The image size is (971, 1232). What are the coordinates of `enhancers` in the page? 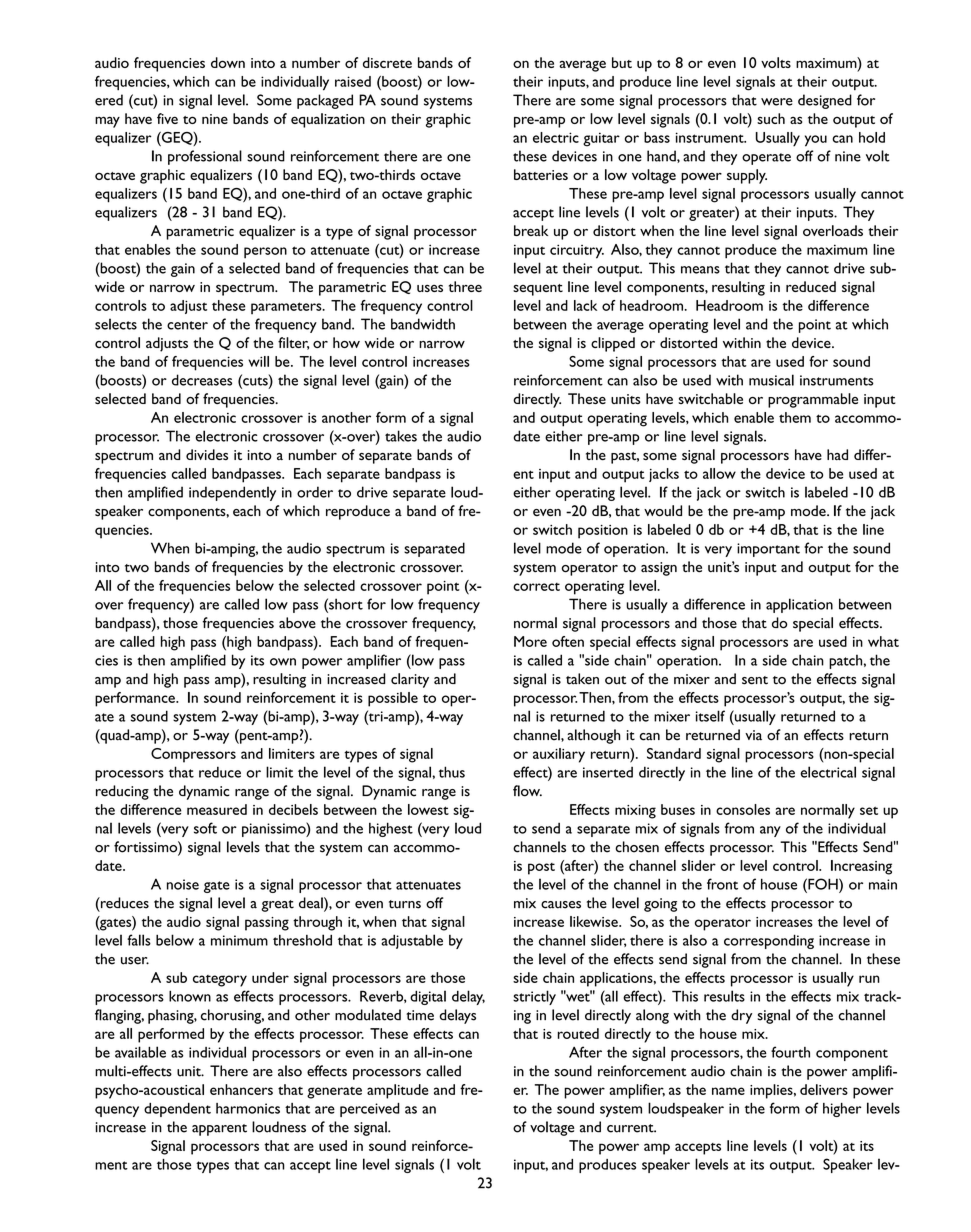 It's located at (241, 1089).
